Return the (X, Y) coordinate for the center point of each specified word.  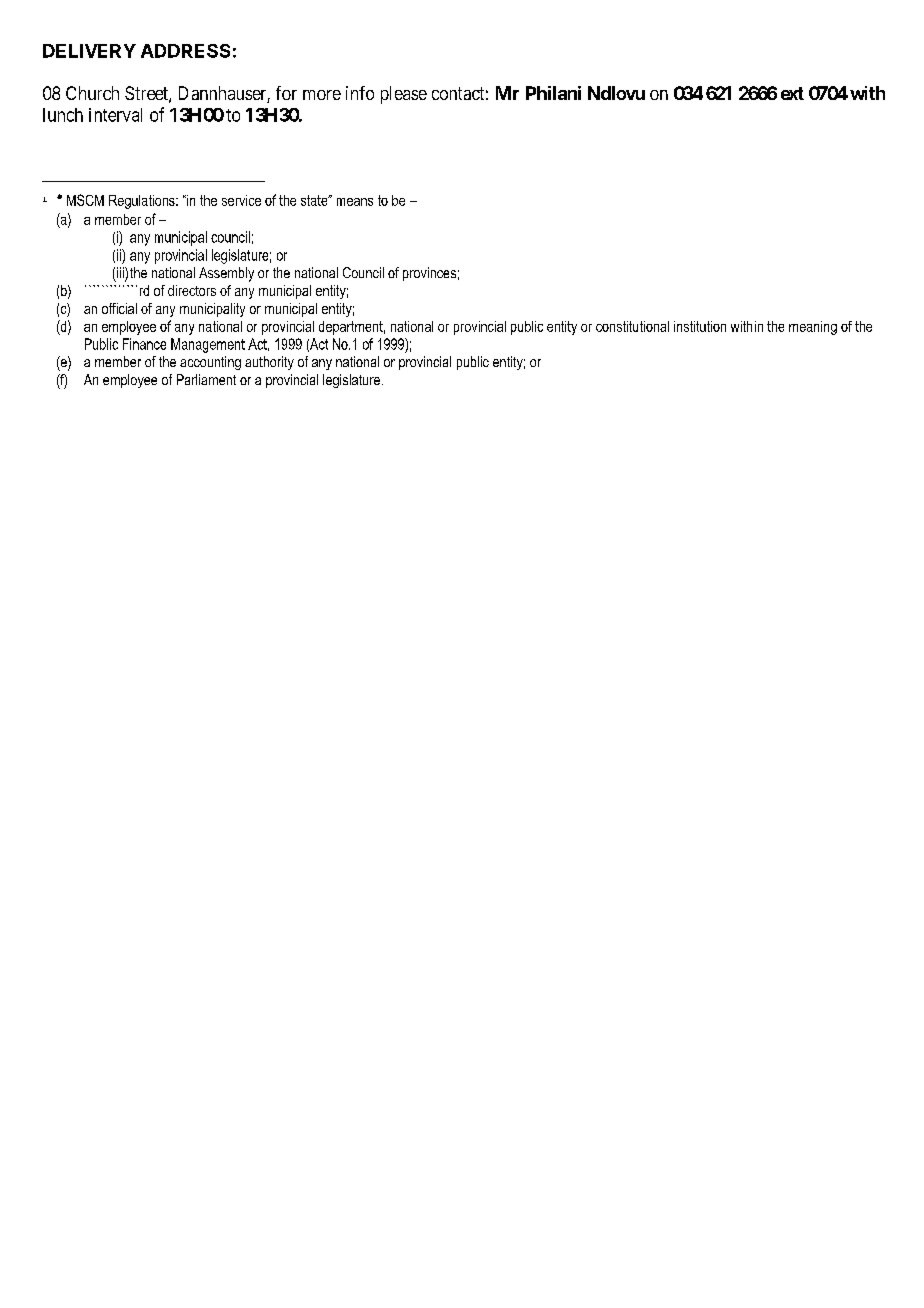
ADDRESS (185, 51)
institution (700, 326)
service (241, 200)
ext (792, 93)
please (404, 95)
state (315, 200)
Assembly (226, 274)
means (355, 202)
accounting (210, 363)
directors (192, 290)
